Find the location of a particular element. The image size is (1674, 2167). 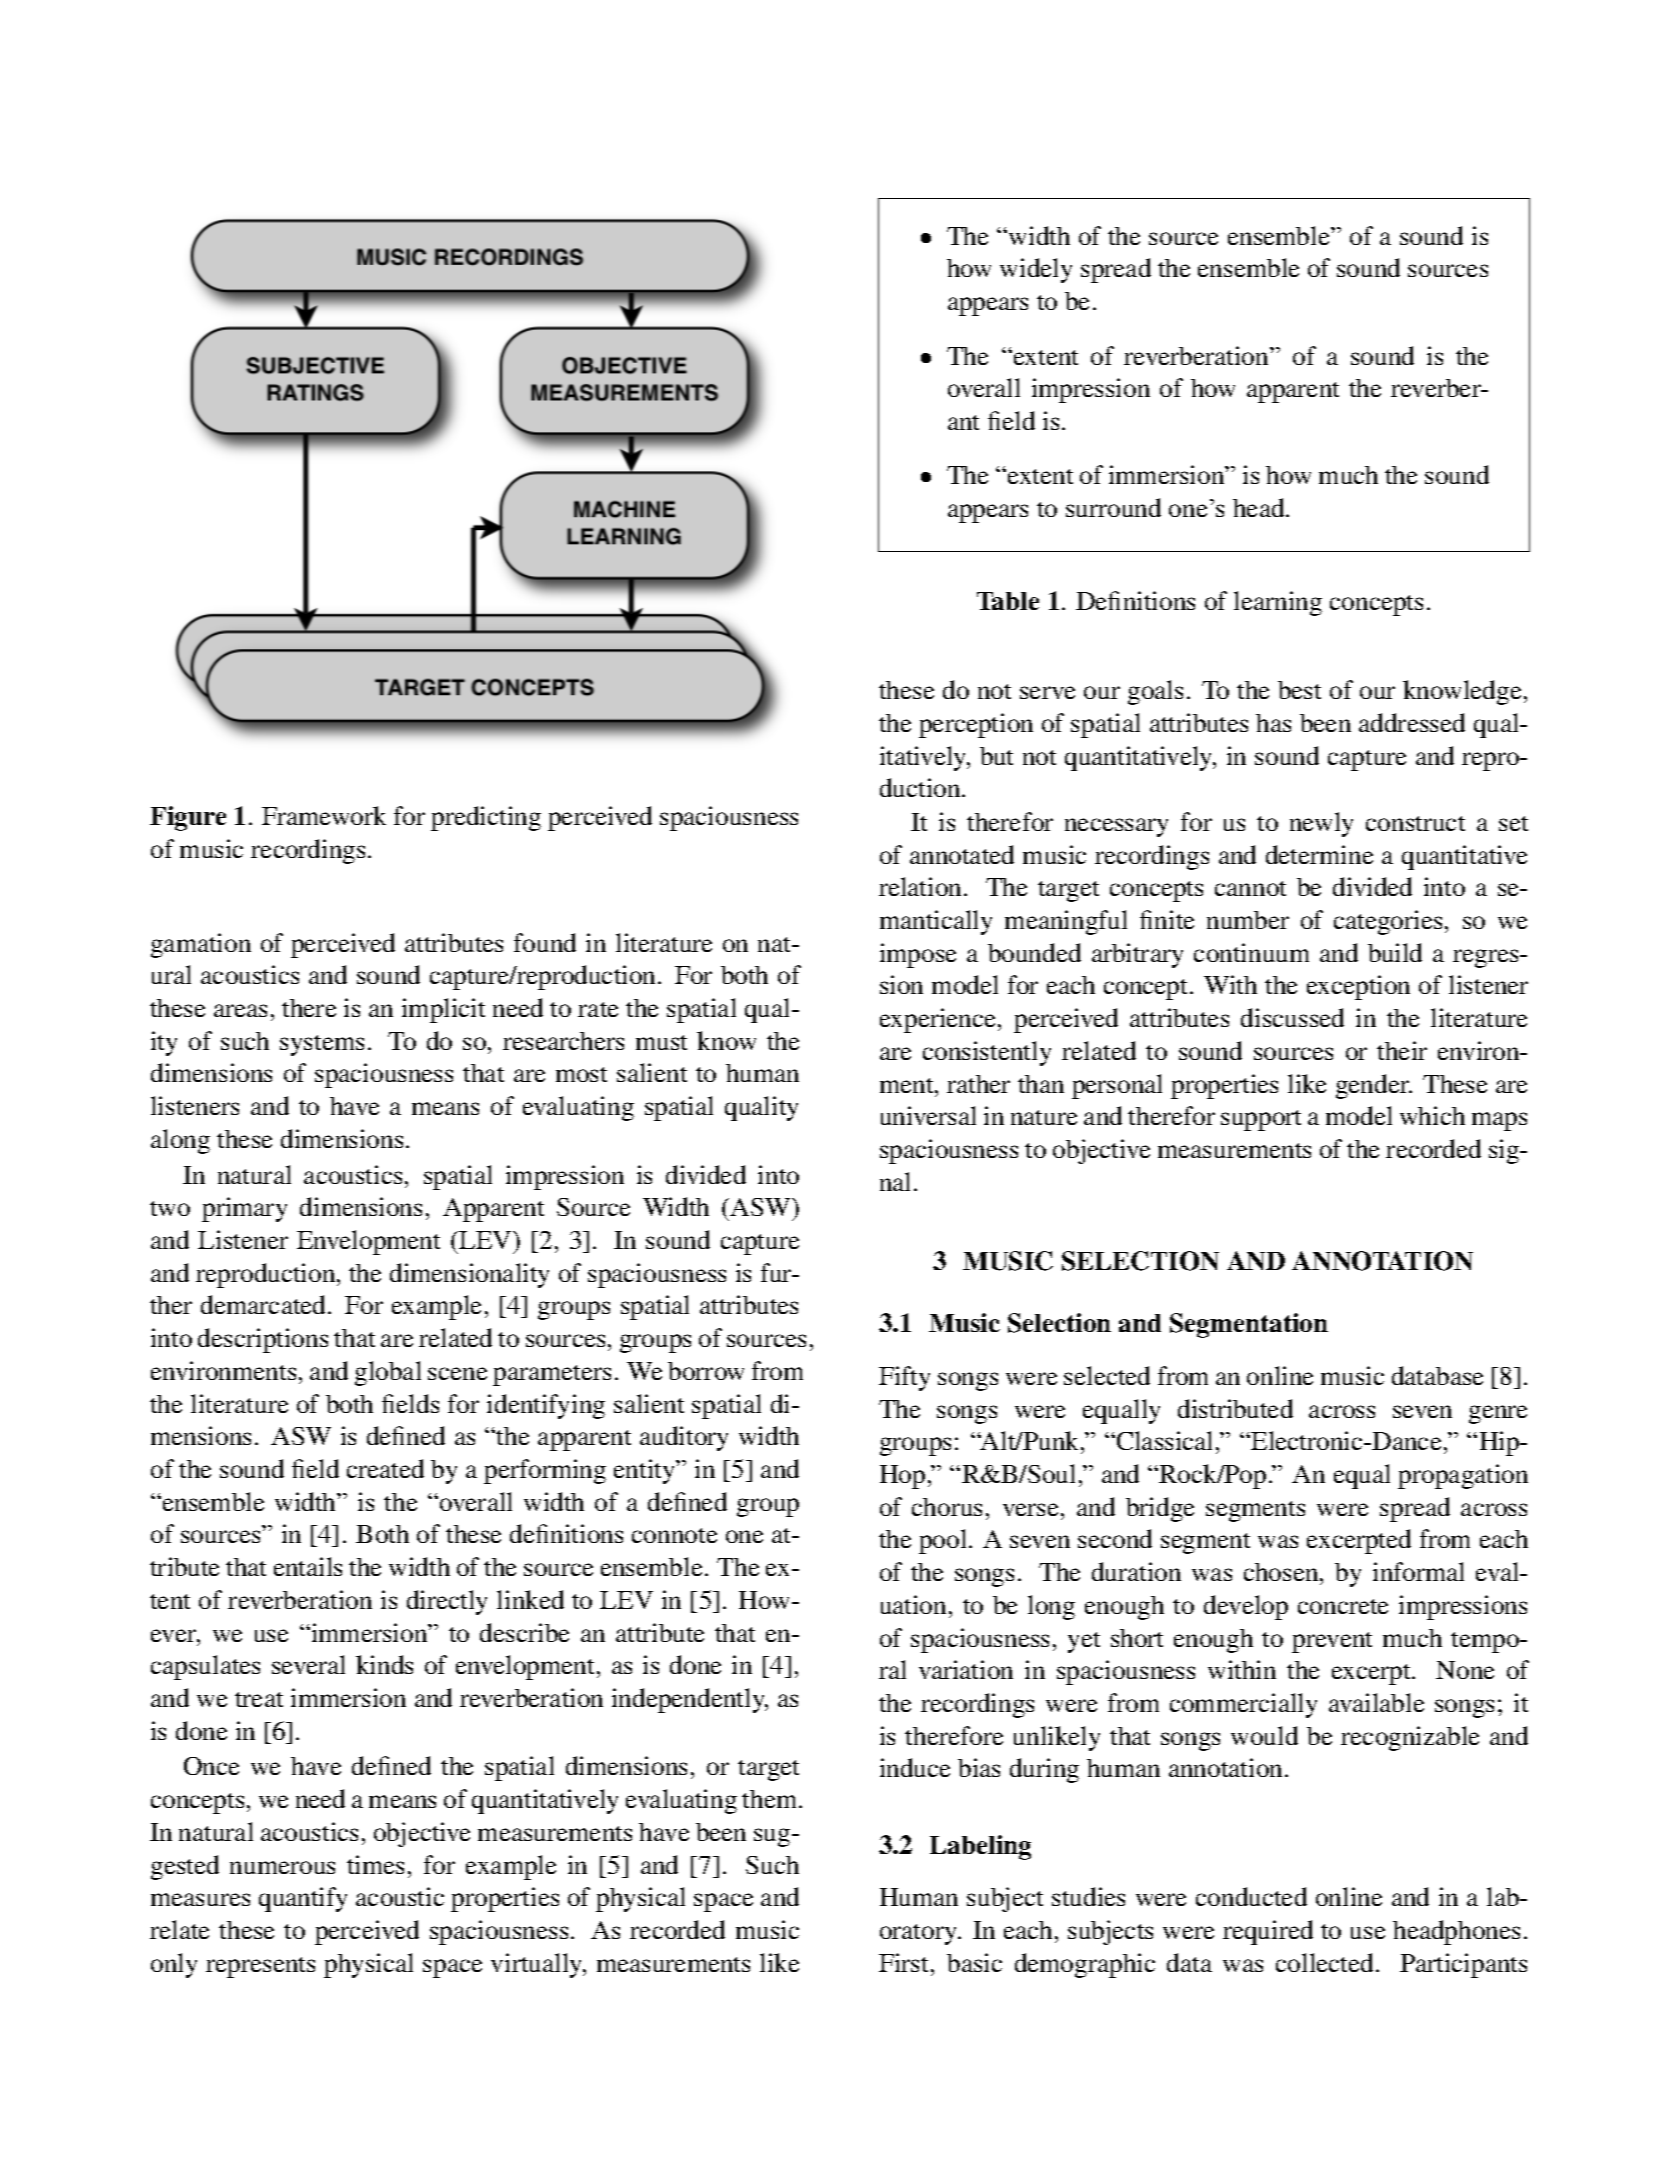

widely is located at coordinates (1036, 270).
